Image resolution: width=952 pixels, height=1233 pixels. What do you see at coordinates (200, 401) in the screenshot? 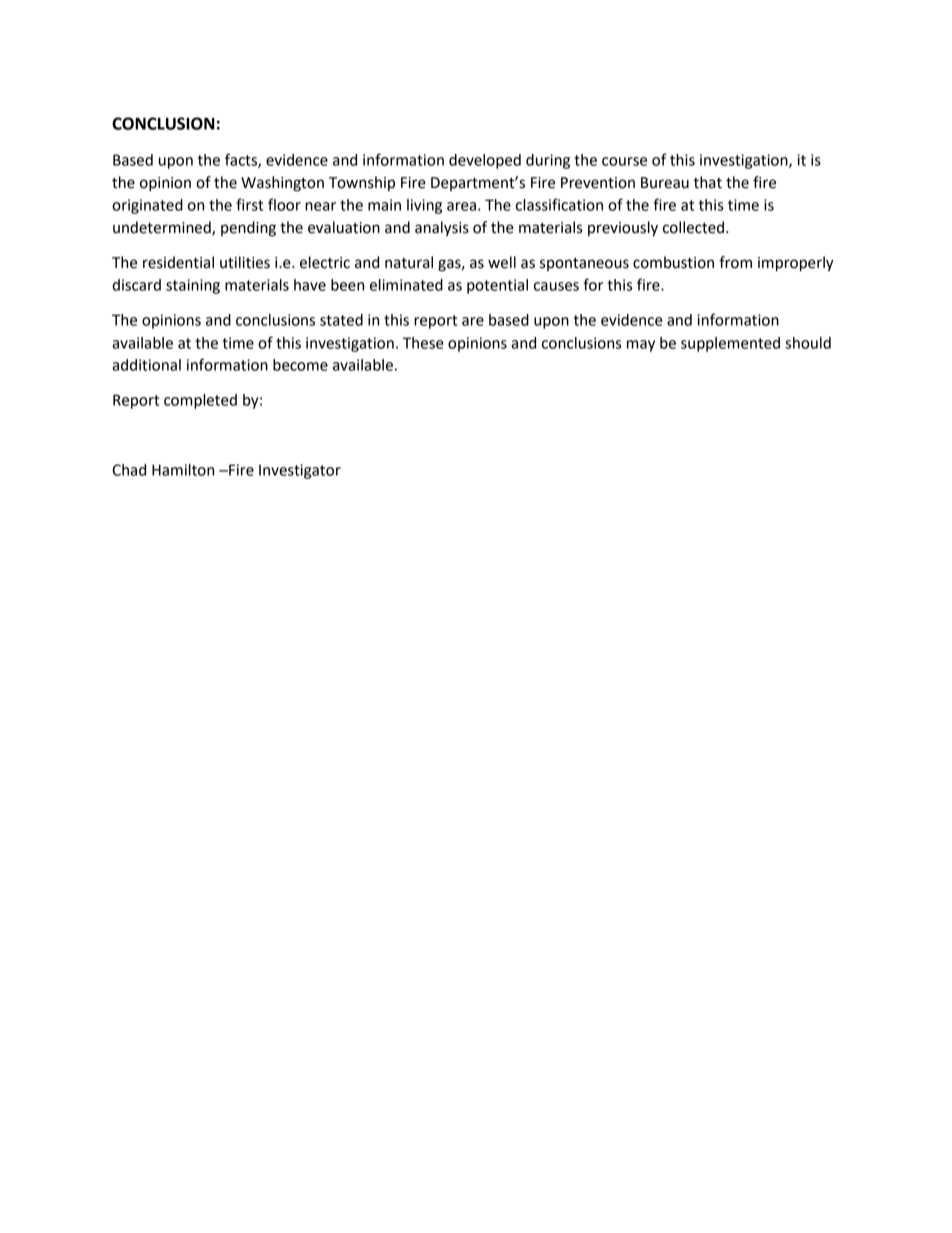
I see `completed` at bounding box center [200, 401].
